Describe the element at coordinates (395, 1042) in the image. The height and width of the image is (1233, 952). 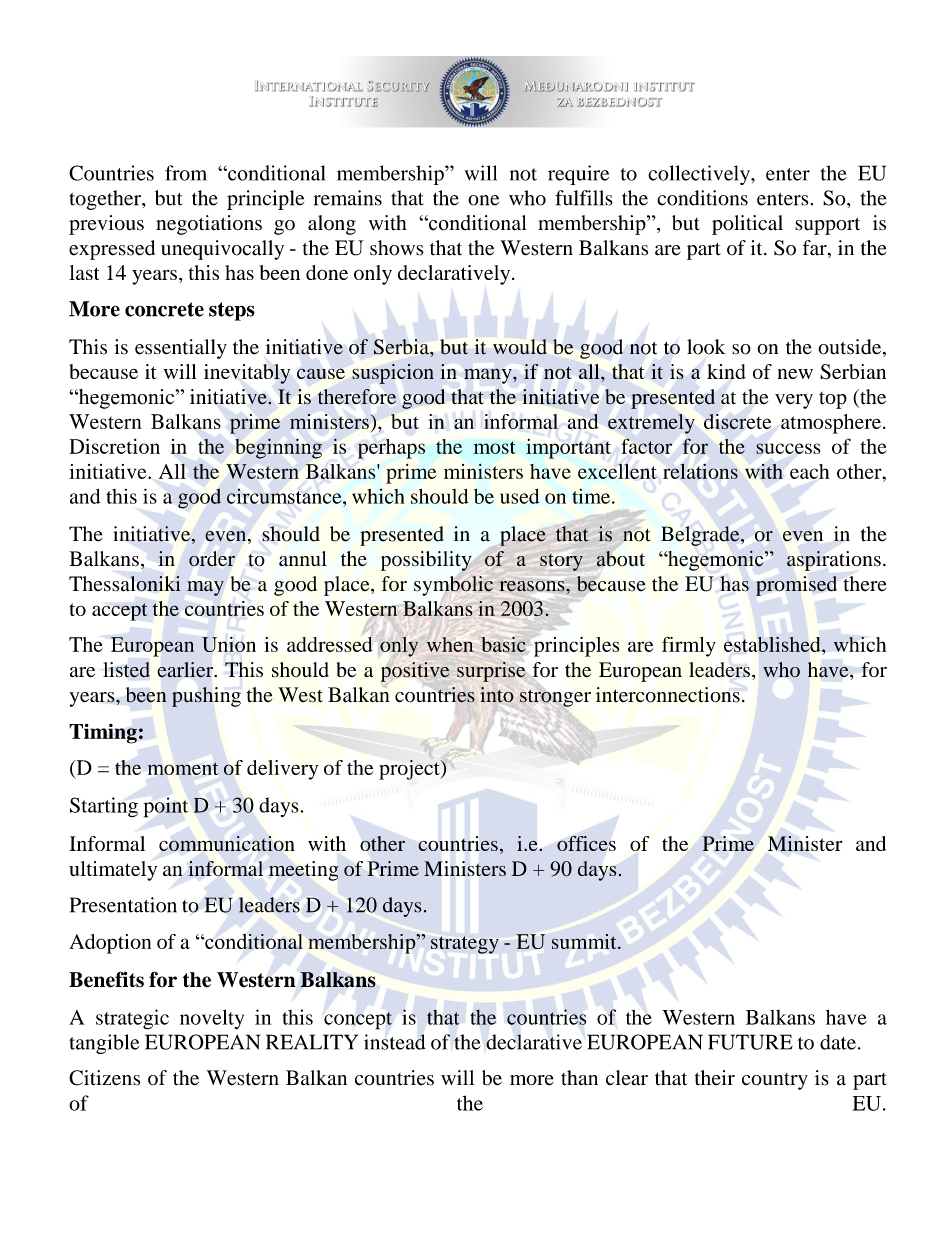
I see `instead` at that location.
